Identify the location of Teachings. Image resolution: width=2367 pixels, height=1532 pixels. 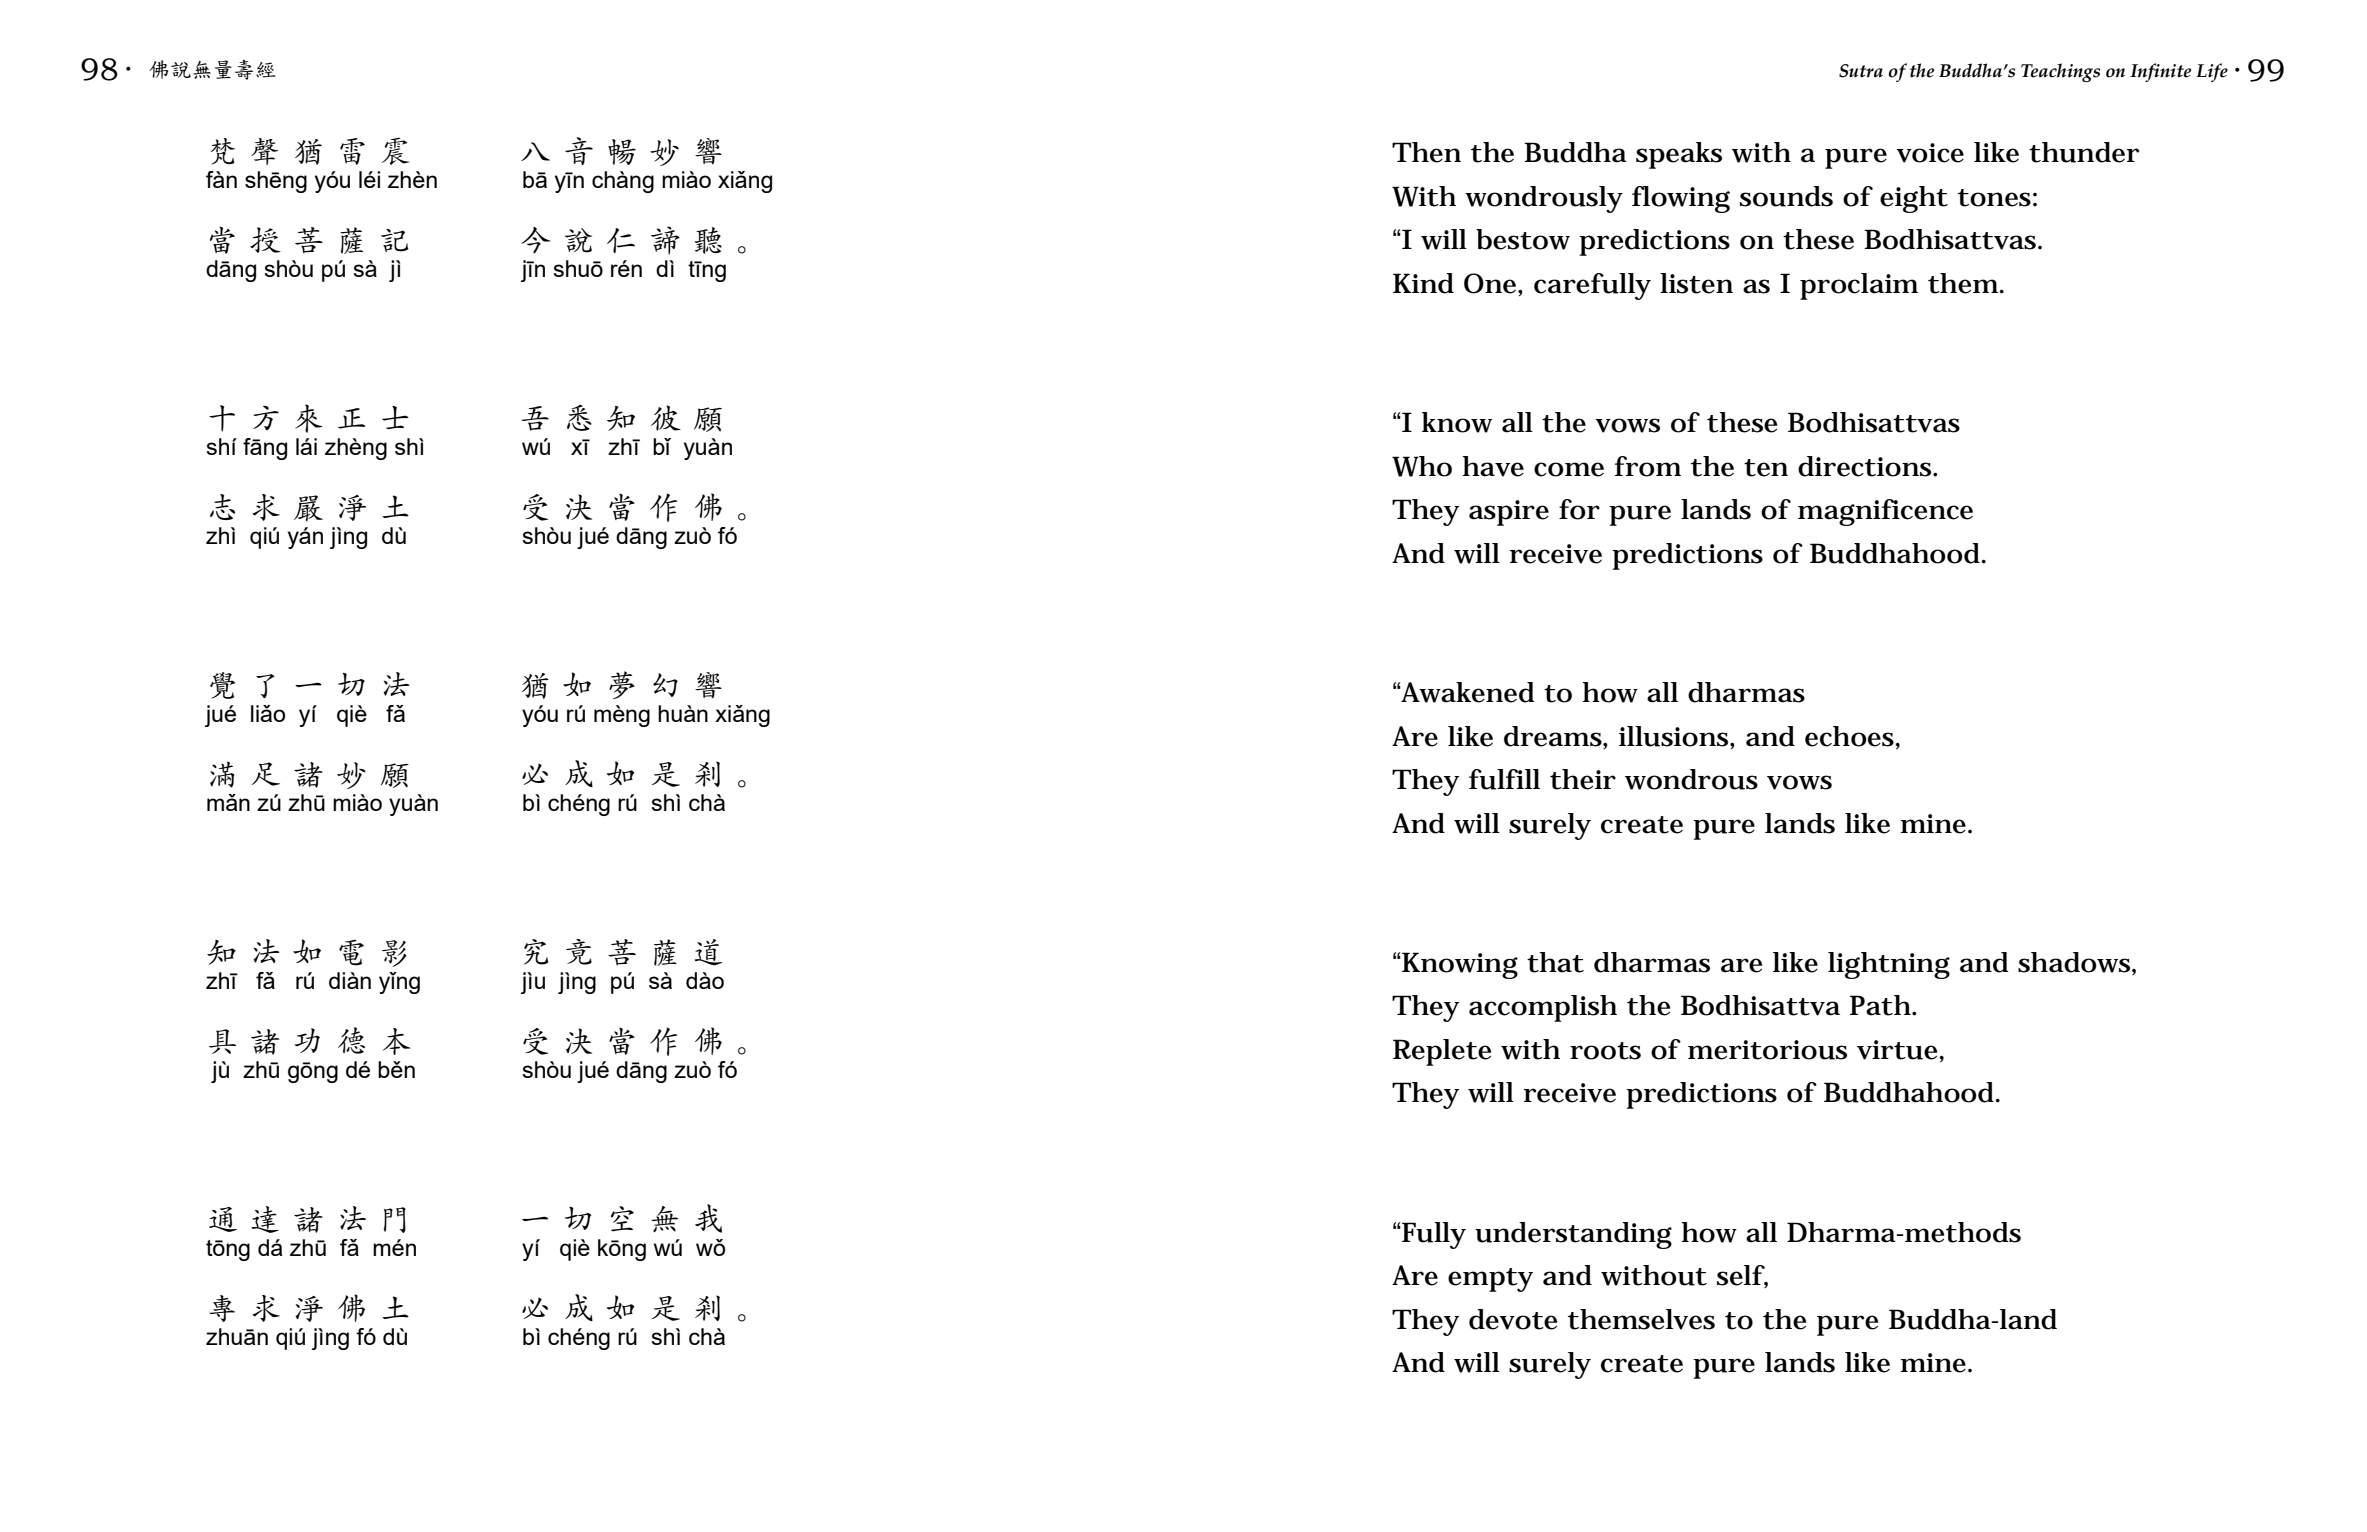
(2060, 72).
